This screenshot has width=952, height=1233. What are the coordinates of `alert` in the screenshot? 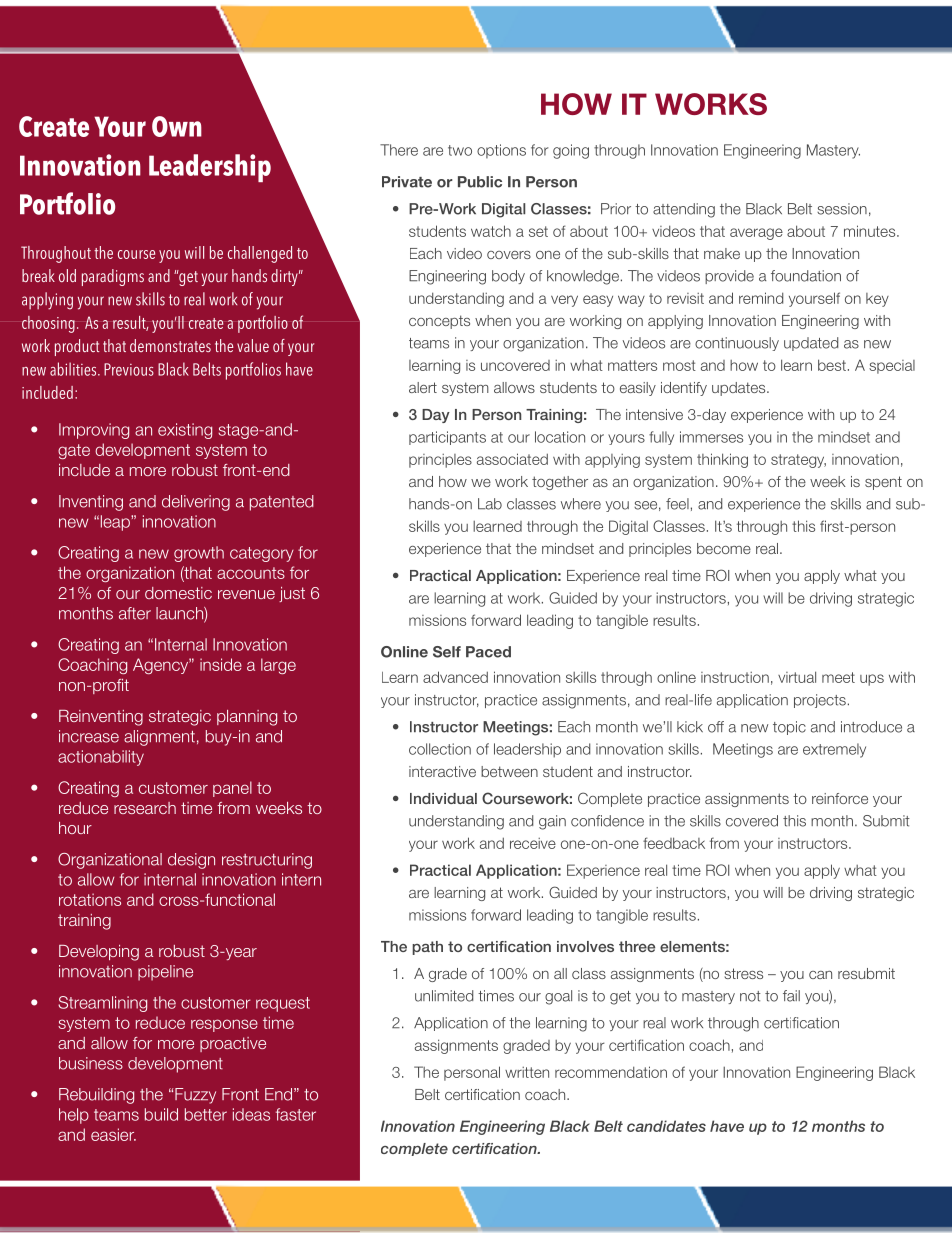 It's located at (423, 387).
